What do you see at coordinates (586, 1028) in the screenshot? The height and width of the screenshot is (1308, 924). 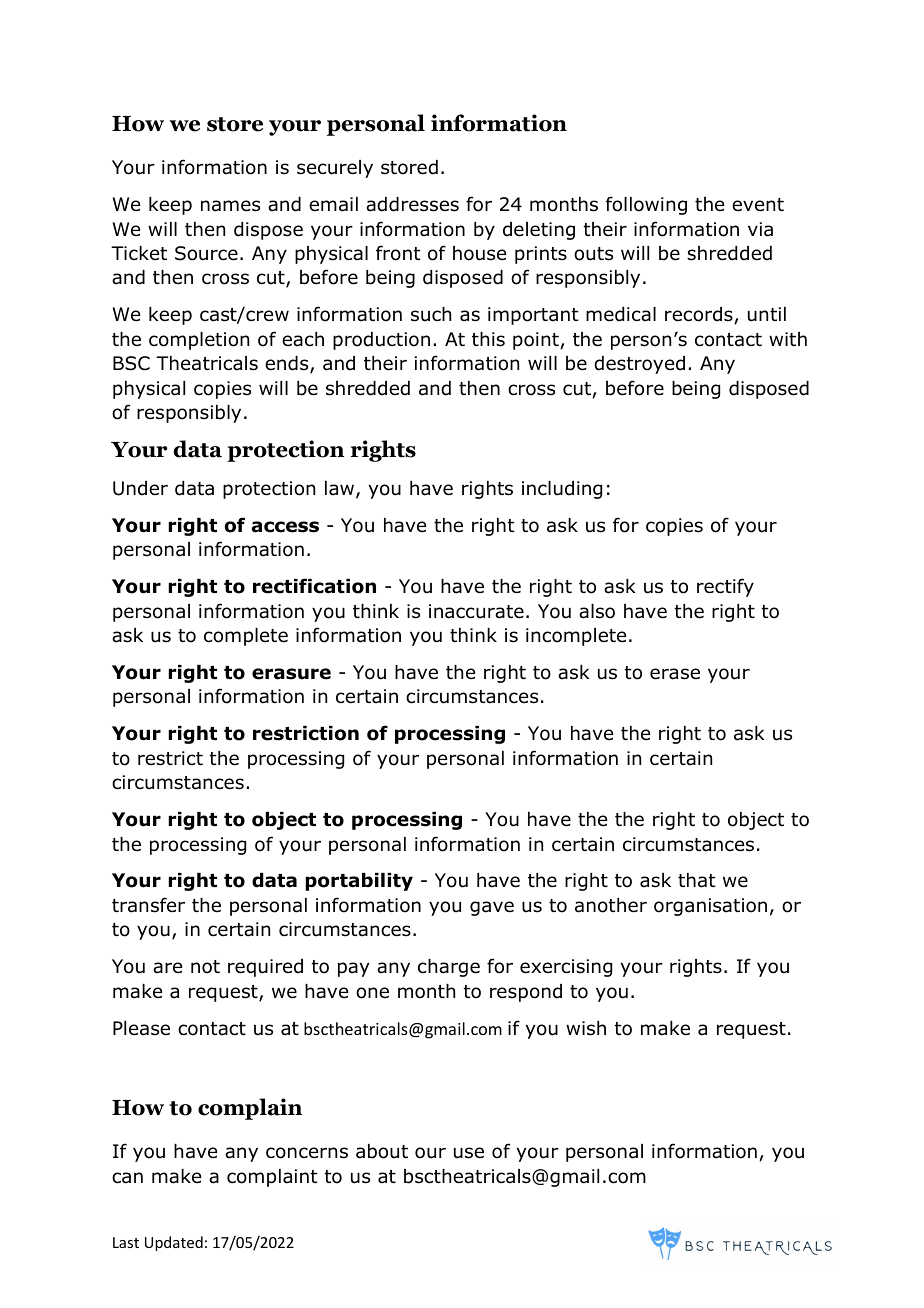 I see `wish` at bounding box center [586, 1028].
